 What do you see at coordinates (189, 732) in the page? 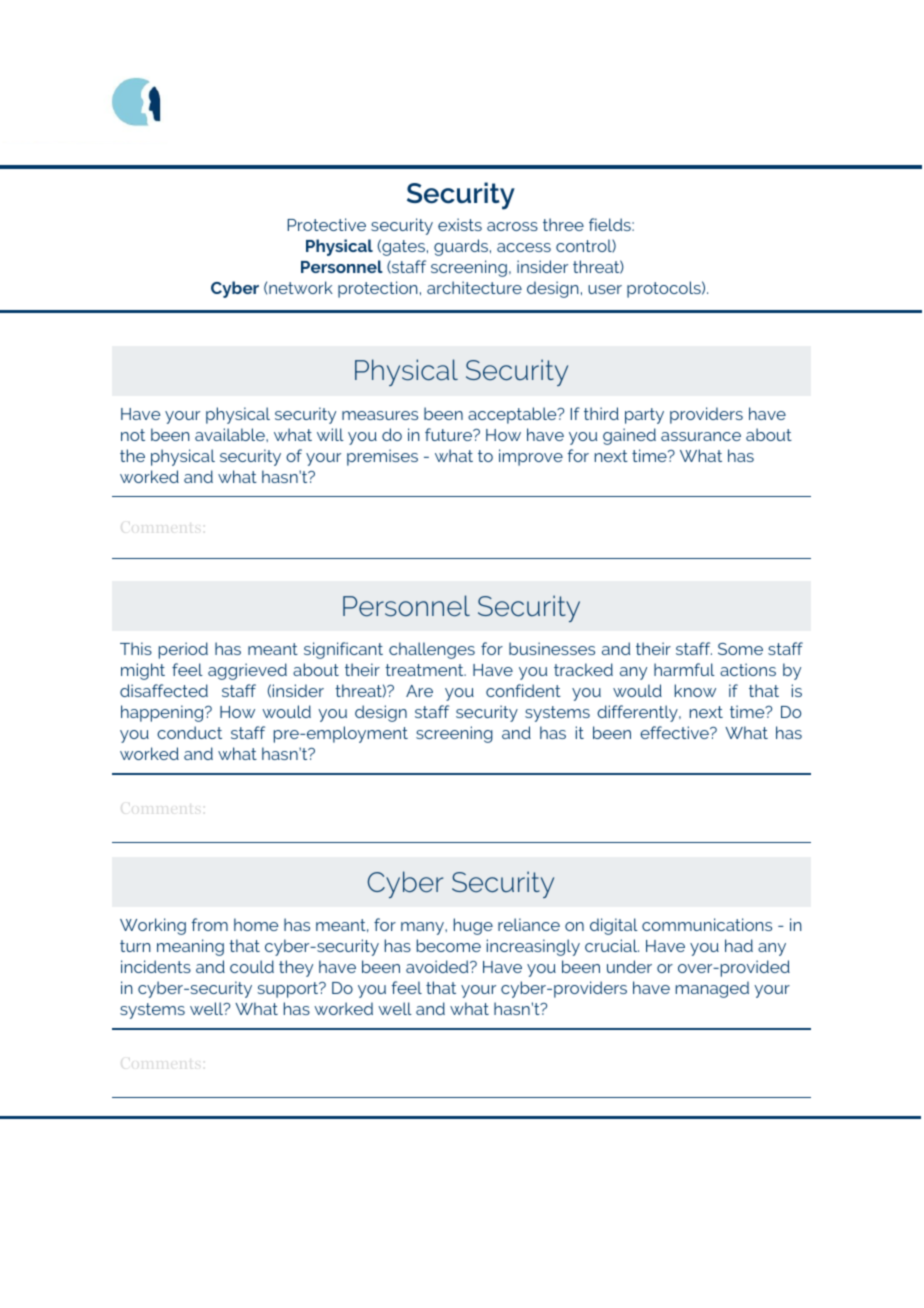
I see `conduct` at bounding box center [189, 732].
